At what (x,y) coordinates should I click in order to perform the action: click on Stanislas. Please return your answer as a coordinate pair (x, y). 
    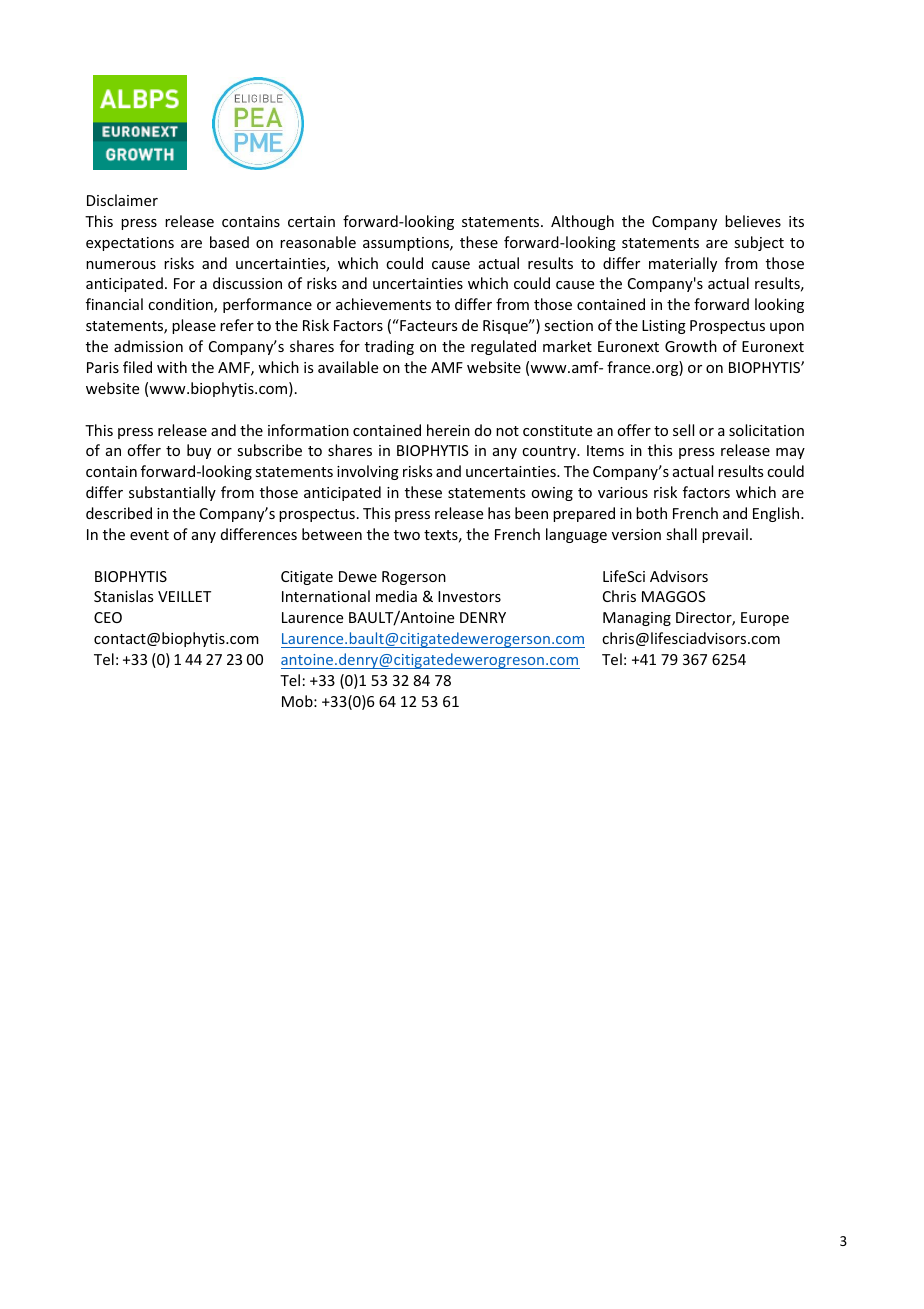
    Looking at the image, I should click on (123, 596).
